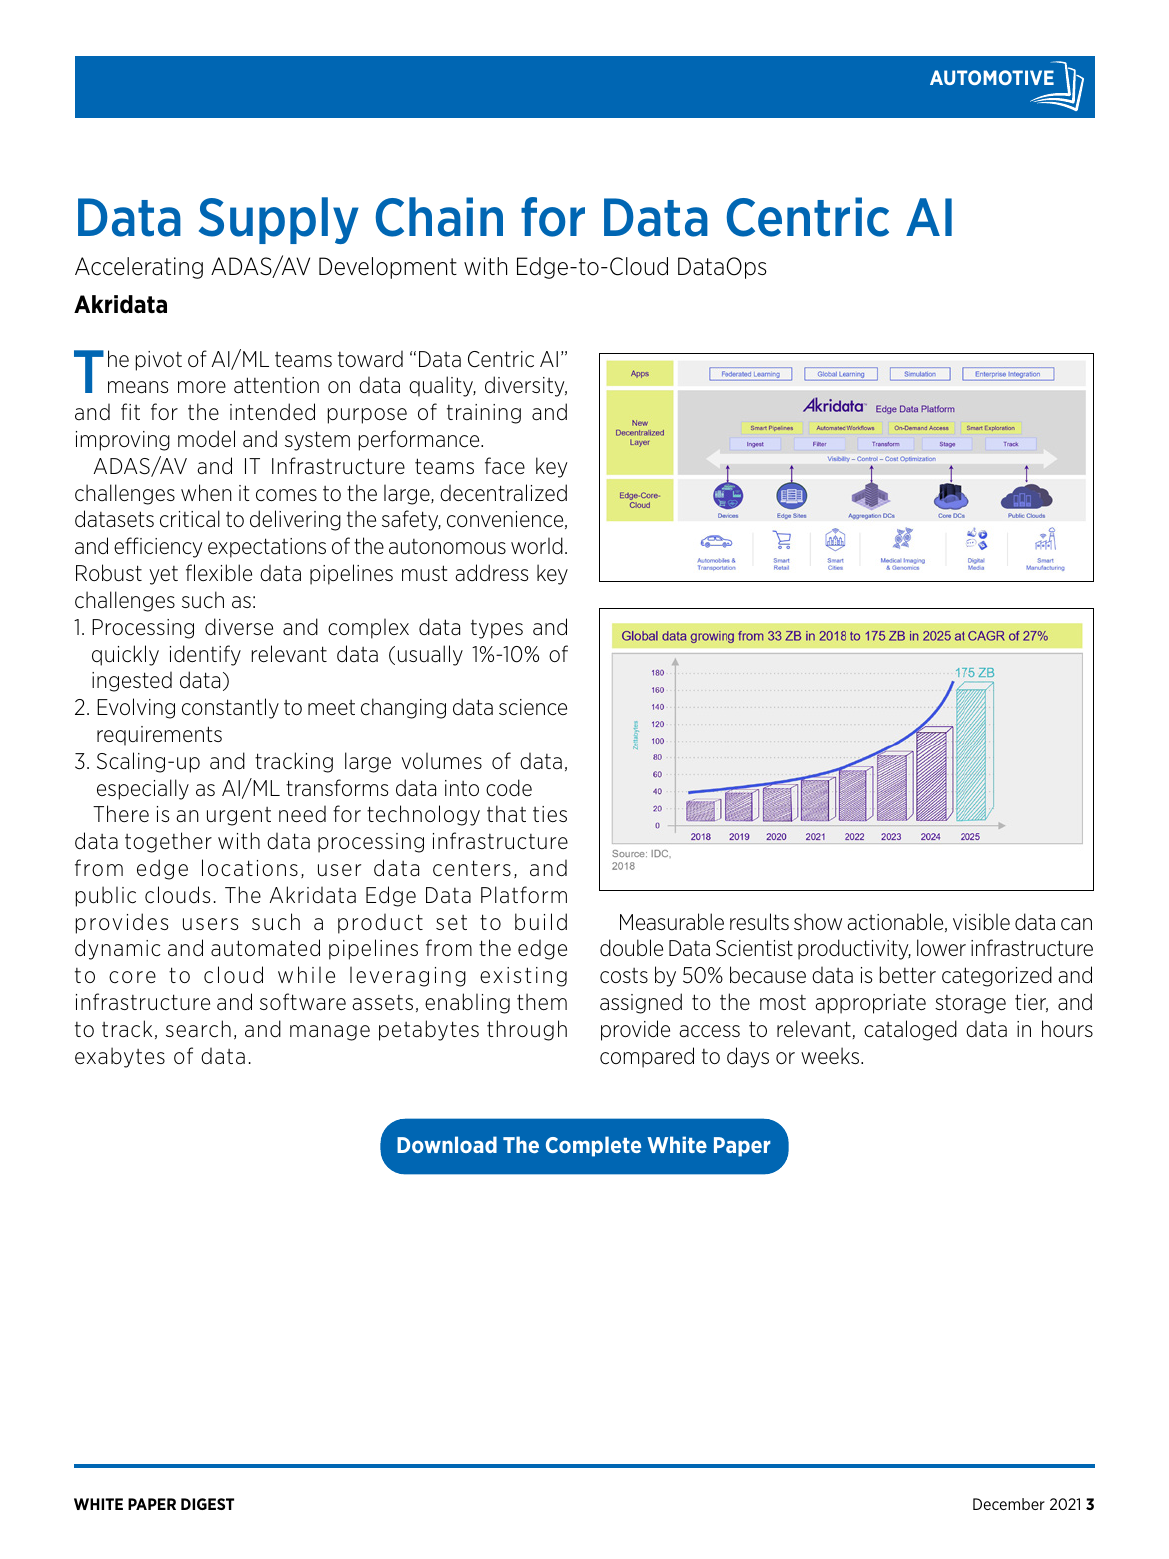 The image size is (1169, 1559). What do you see at coordinates (506, 520) in the screenshot?
I see `convenience` at bounding box center [506, 520].
